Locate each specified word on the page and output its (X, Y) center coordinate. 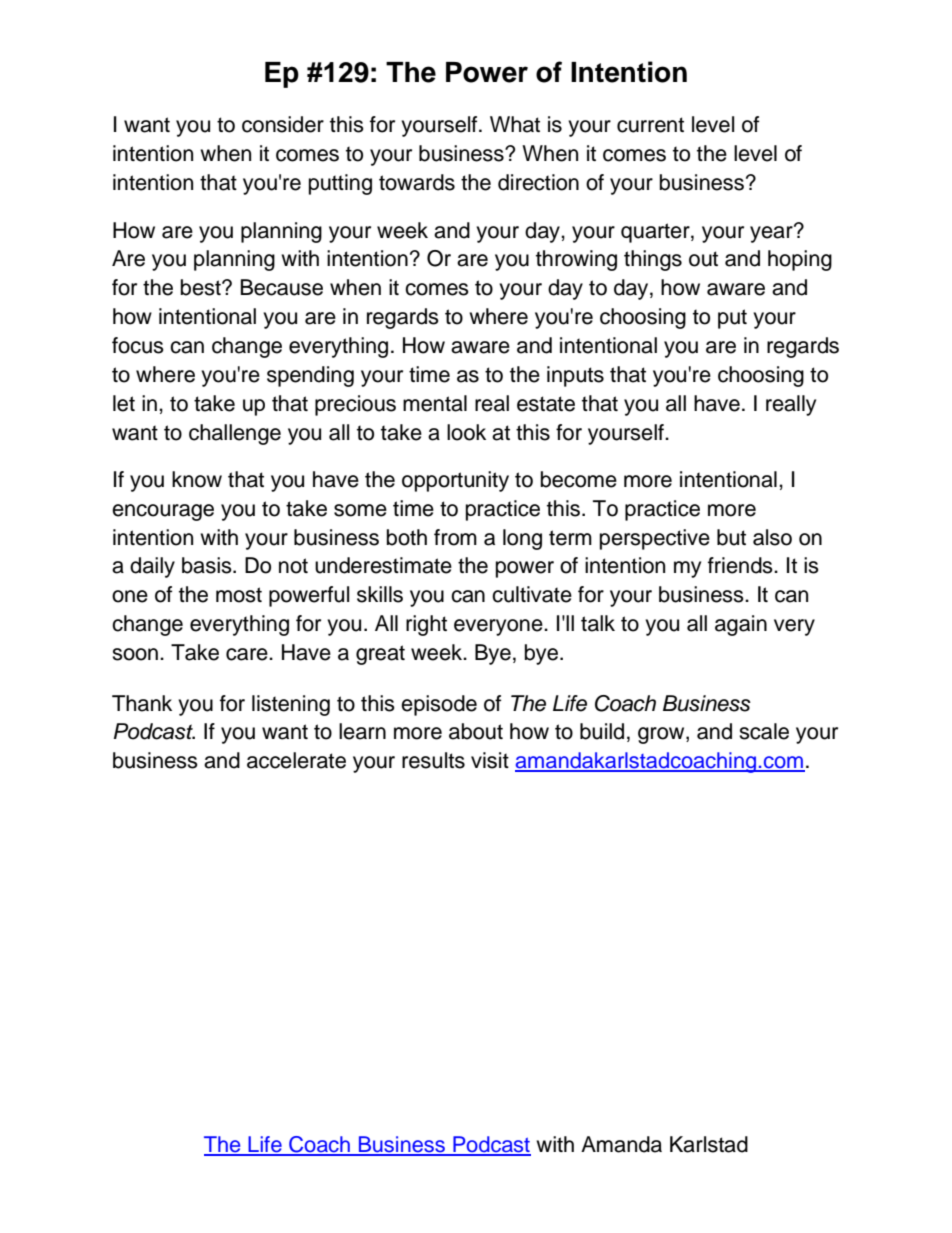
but (731, 537)
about (476, 731)
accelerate (296, 760)
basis (208, 565)
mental (435, 403)
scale (764, 731)
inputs (575, 376)
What (515, 124)
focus (138, 345)
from (455, 537)
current (650, 125)
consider (283, 124)
